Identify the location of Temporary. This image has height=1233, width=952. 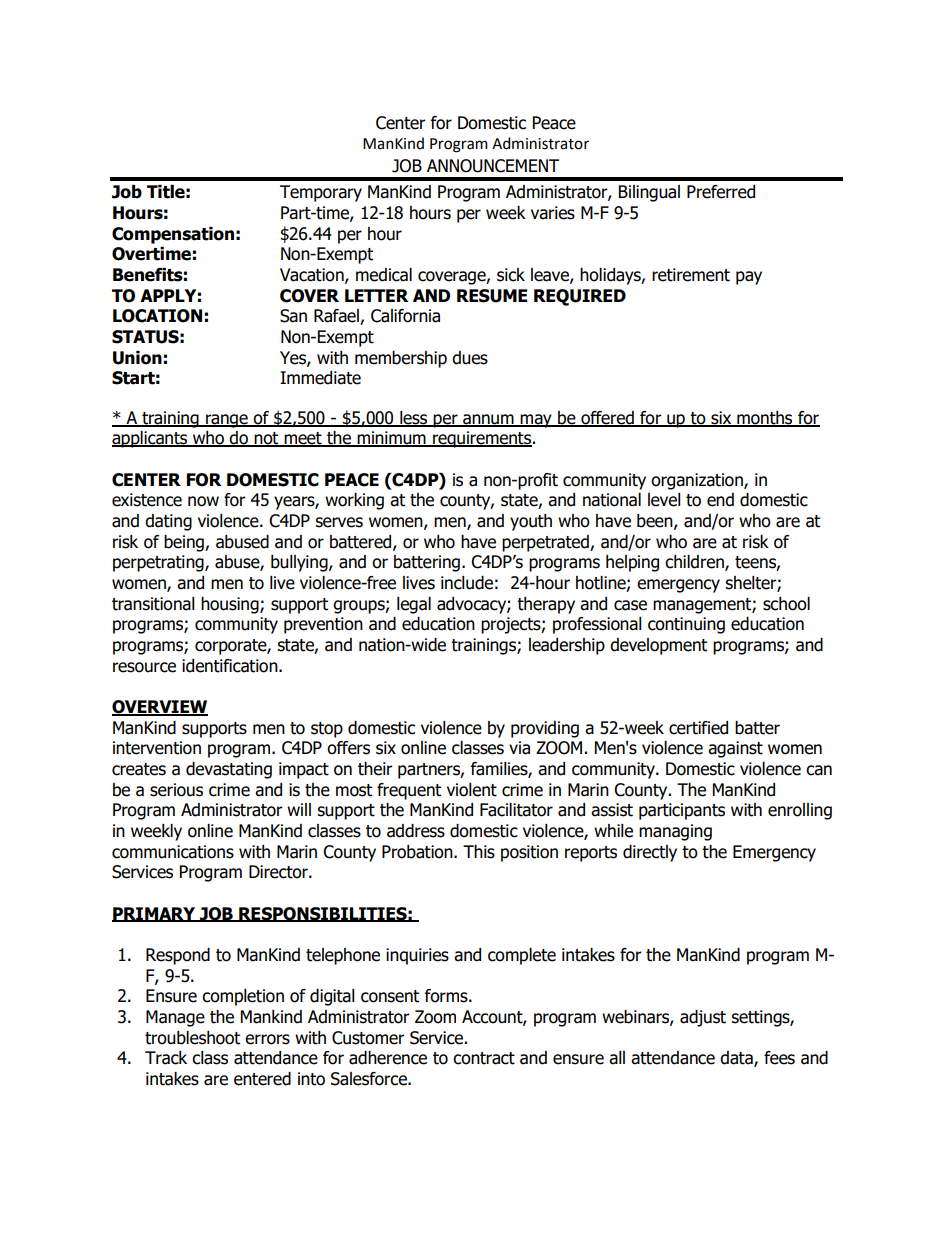
(321, 193).
